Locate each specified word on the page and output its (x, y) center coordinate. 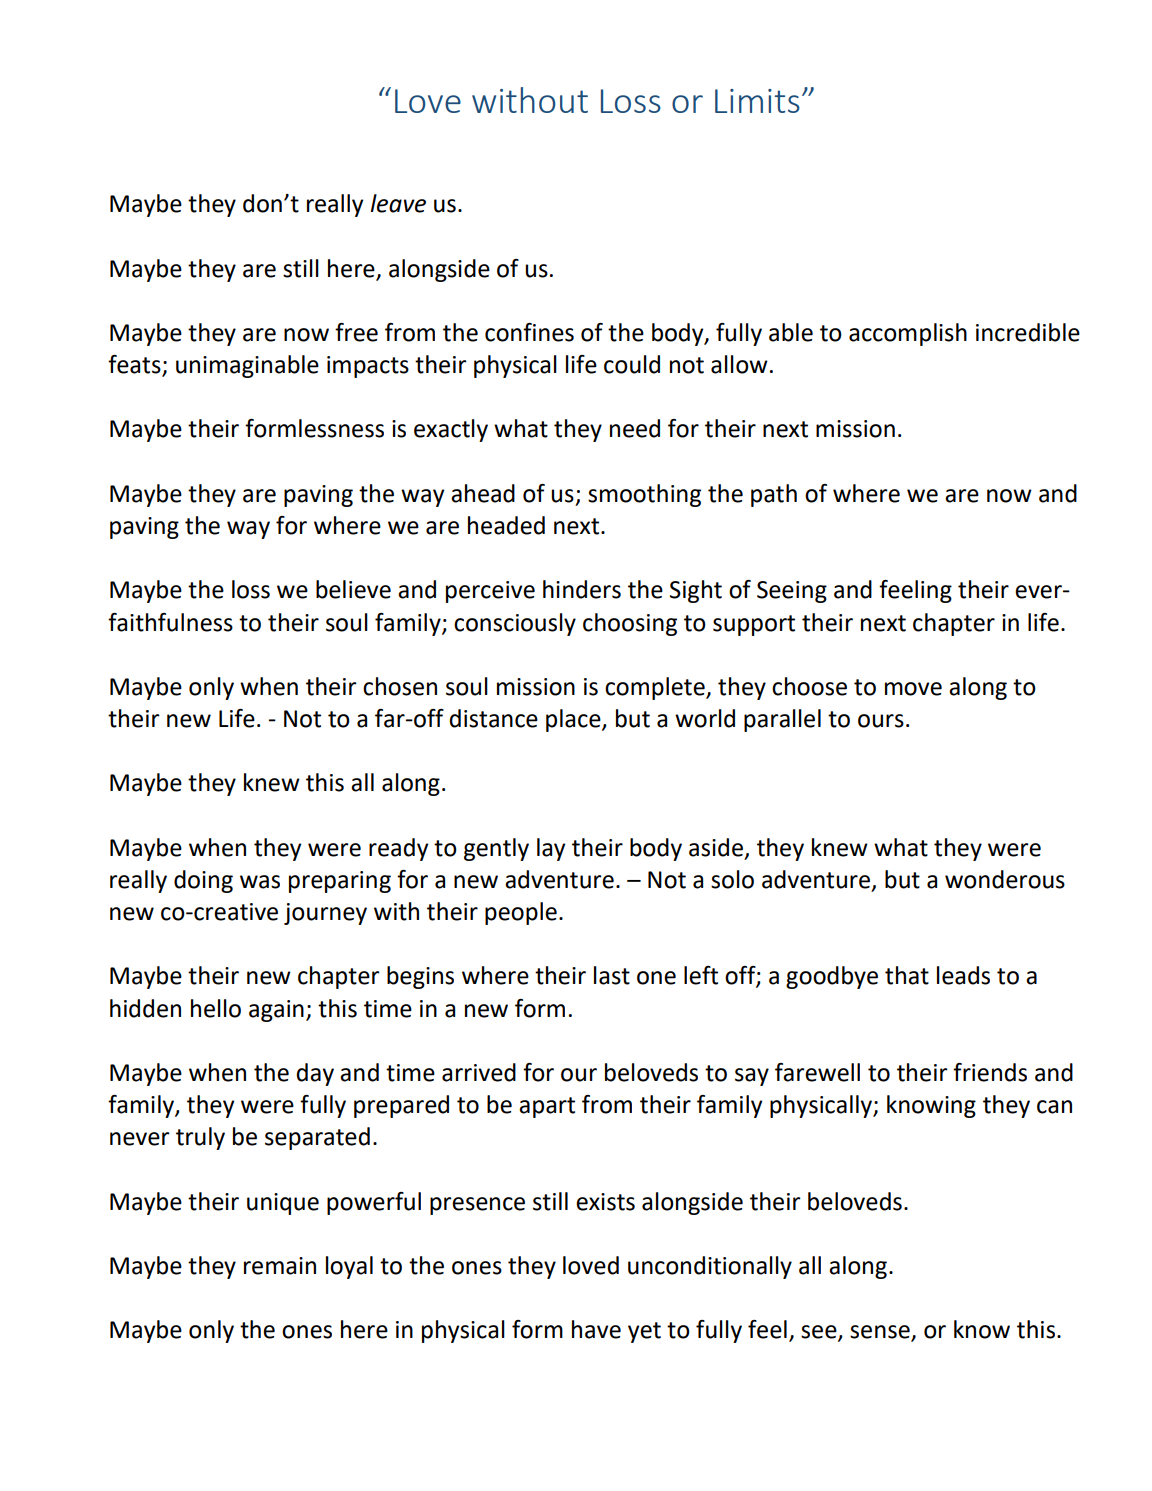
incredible (1028, 332)
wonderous (1005, 879)
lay (551, 849)
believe (353, 589)
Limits (757, 101)
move (913, 689)
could (632, 364)
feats (135, 365)
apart (547, 1107)
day (315, 1074)
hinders (582, 589)
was (260, 882)
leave (398, 203)
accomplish (908, 334)
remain (280, 1266)
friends (990, 1072)
